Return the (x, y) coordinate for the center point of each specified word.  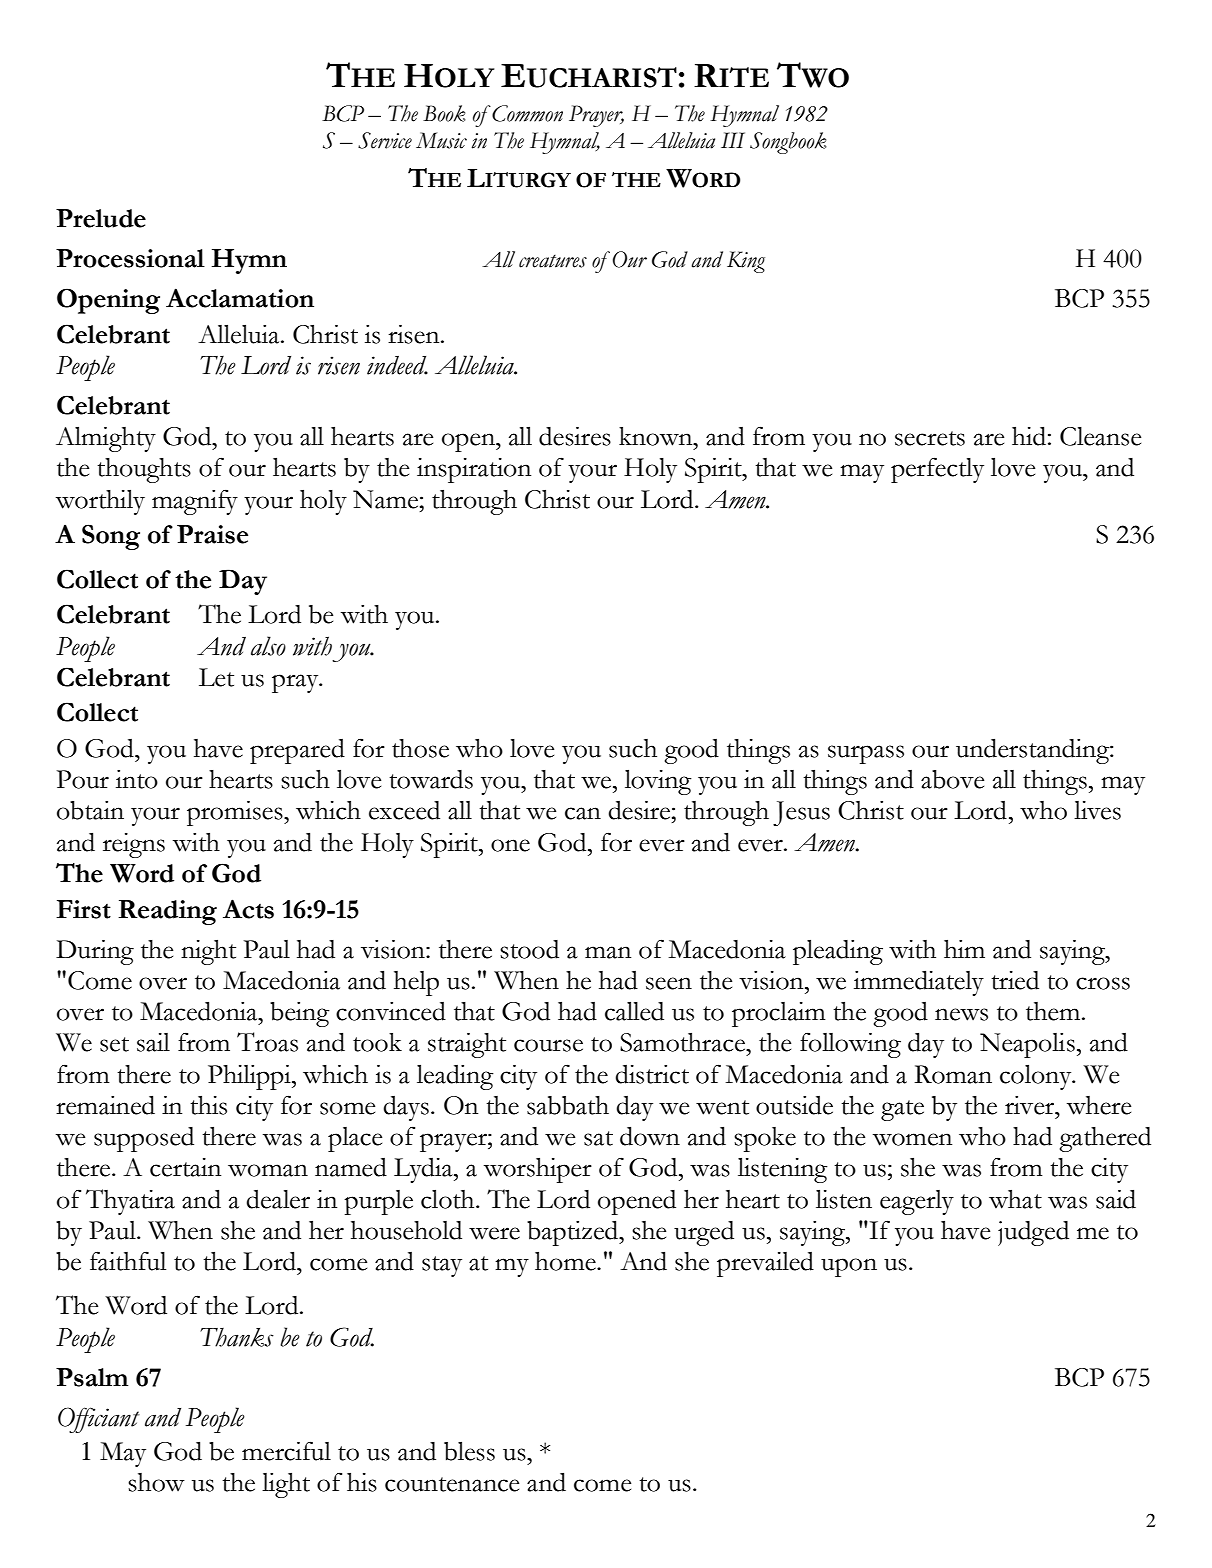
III (733, 140)
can (583, 813)
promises (236, 813)
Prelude (101, 218)
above (952, 779)
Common (527, 113)
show (156, 1482)
